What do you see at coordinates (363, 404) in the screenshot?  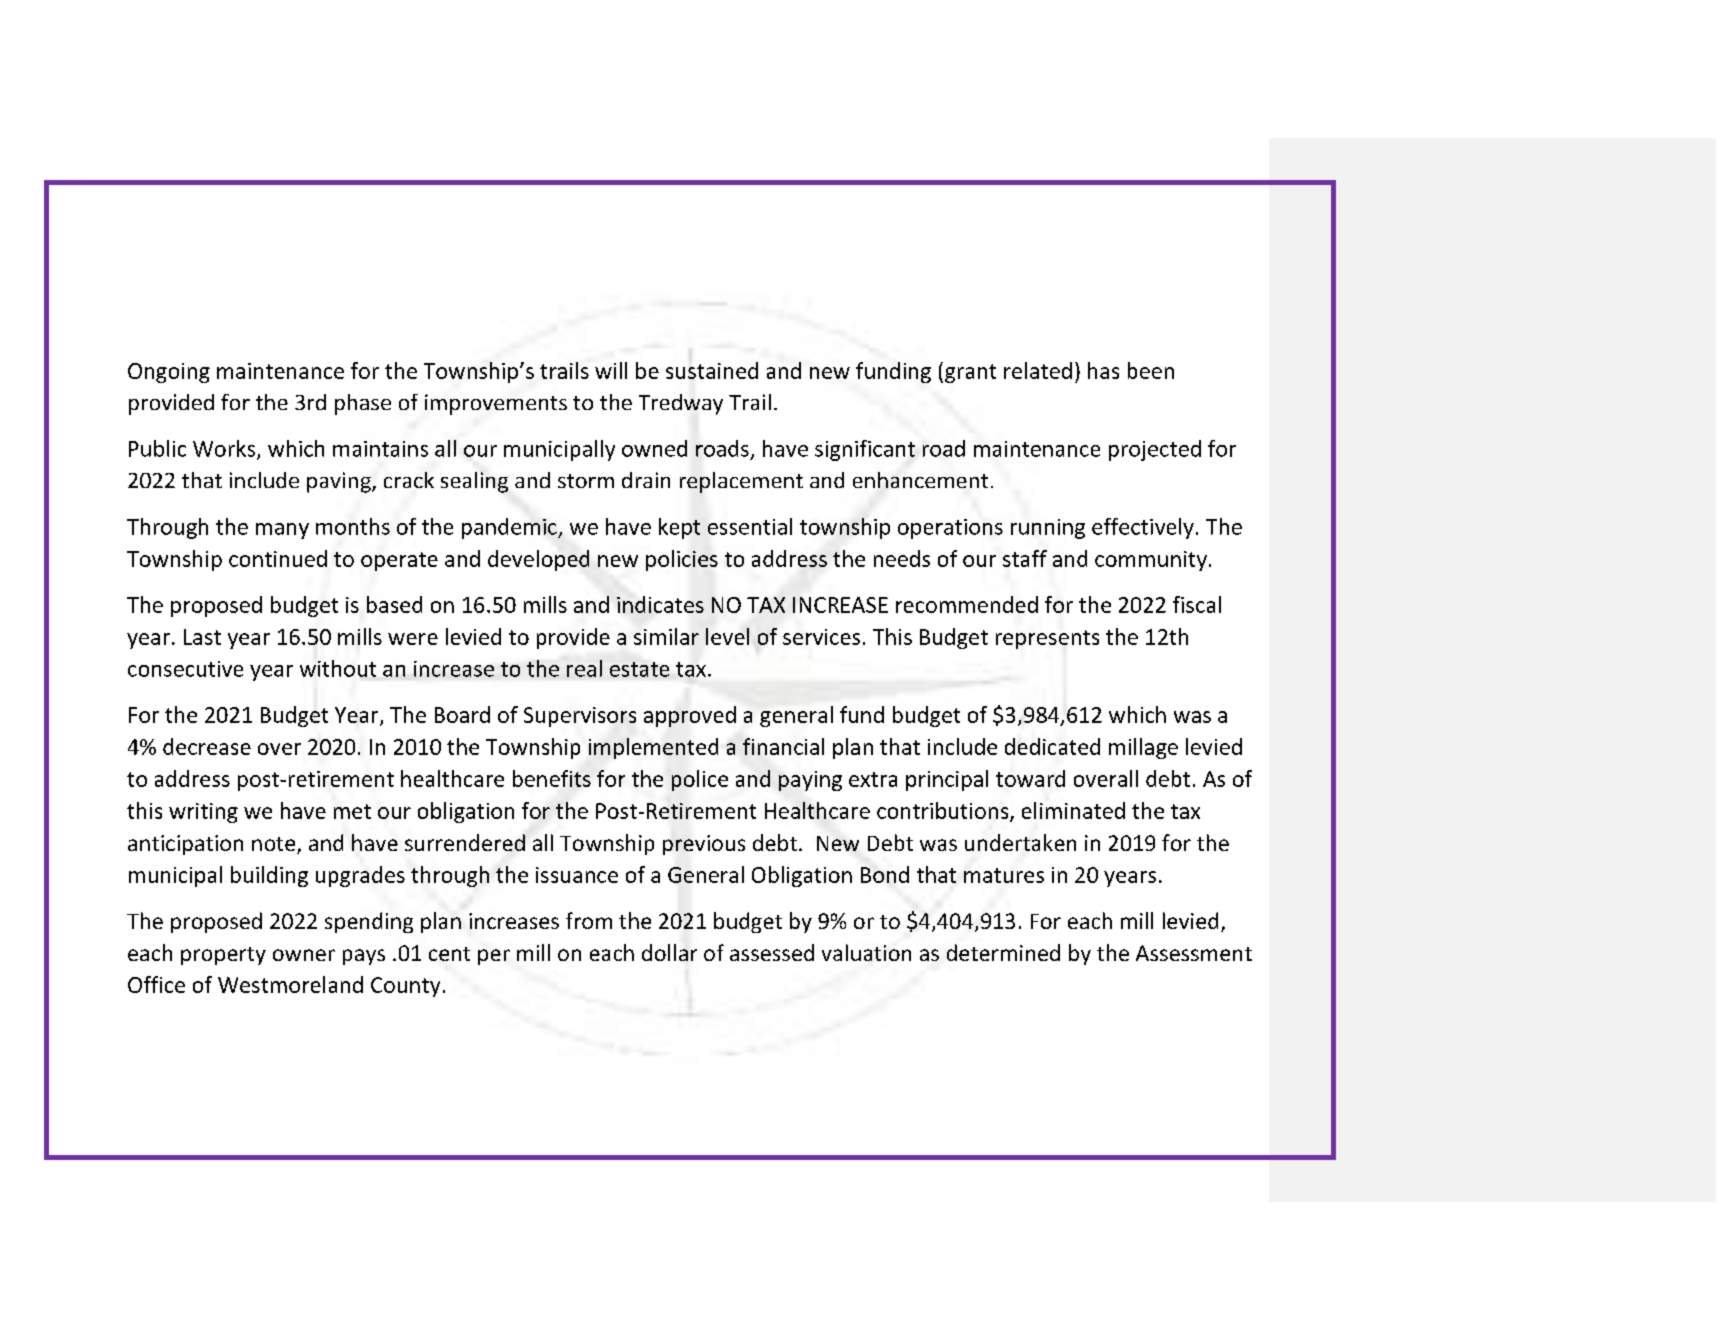 I see `phase` at bounding box center [363, 404].
